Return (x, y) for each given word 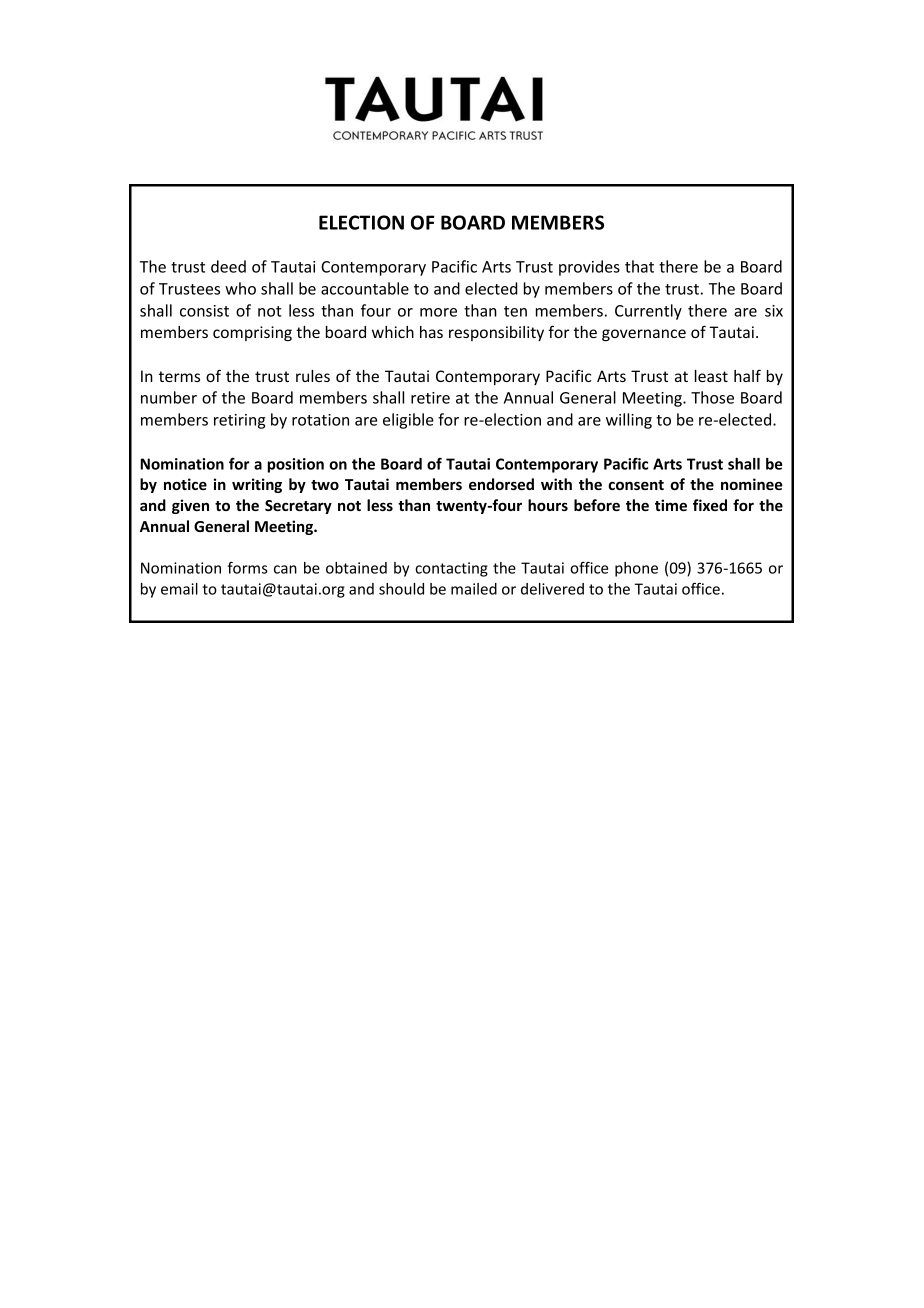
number (169, 397)
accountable (365, 288)
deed (228, 266)
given (190, 506)
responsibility (496, 333)
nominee (751, 484)
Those (712, 397)
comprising (252, 333)
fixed (710, 505)
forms (247, 567)
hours (548, 505)
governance (644, 335)
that (639, 266)
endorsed (501, 484)
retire (430, 398)
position (295, 465)
